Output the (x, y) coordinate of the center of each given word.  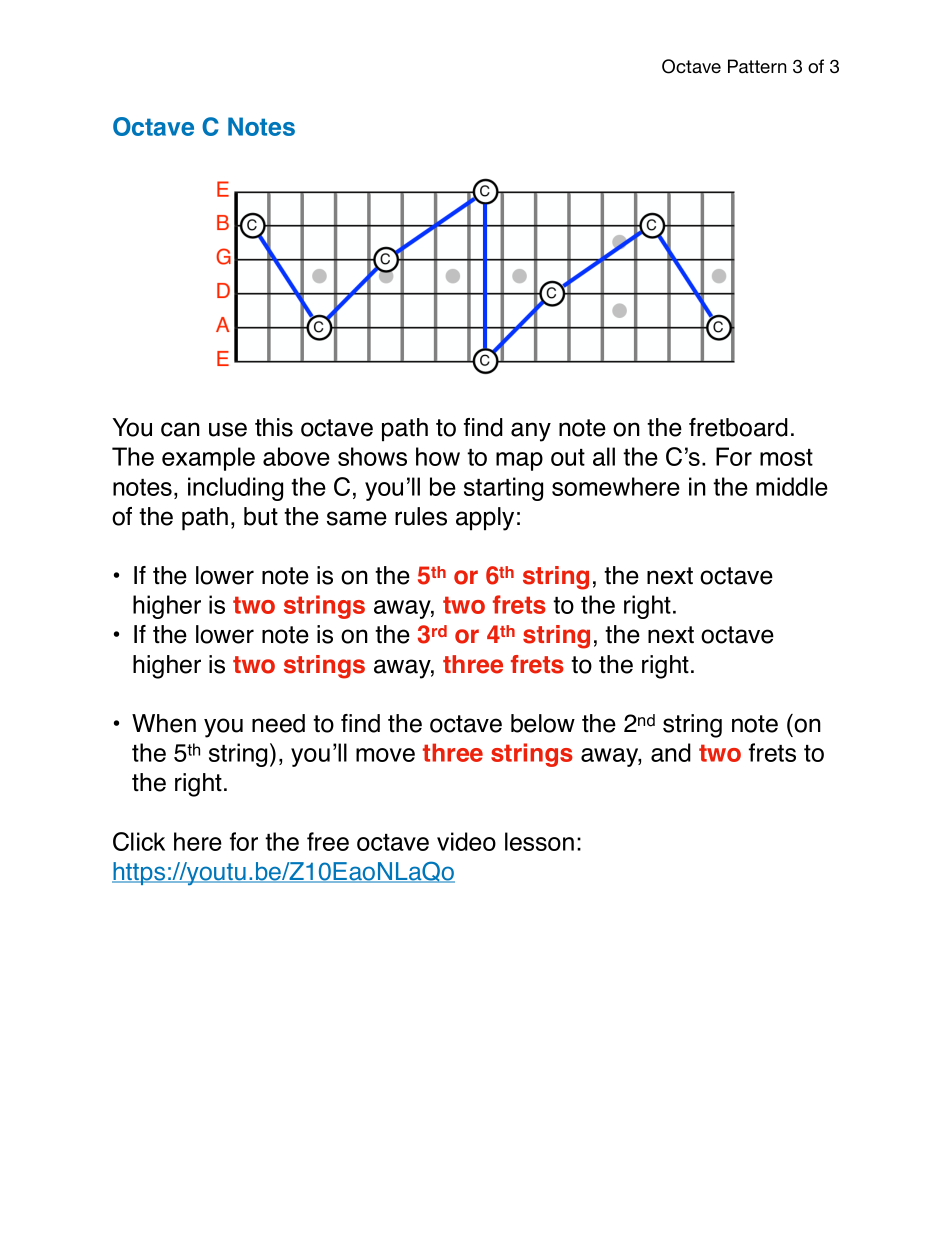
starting (503, 489)
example (208, 459)
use (228, 429)
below (543, 723)
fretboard (738, 427)
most (786, 457)
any (531, 432)
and (671, 752)
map (519, 461)
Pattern (757, 66)
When (164, 723)
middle (792, 486)
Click (139, 841)
